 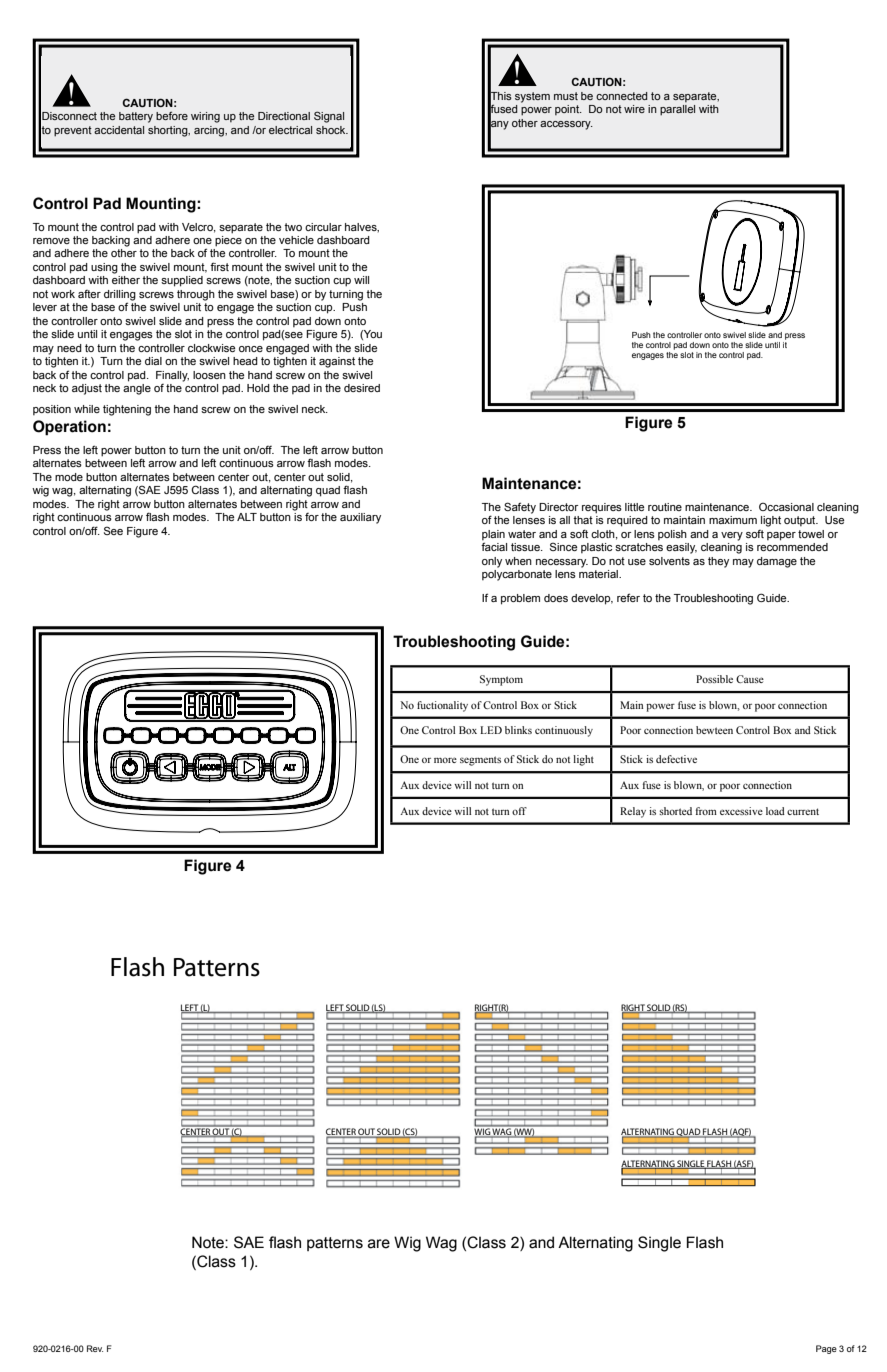 What do you see at coordinates (706, 811) in the page?
I see `from` at bounding box center [706, 811].
